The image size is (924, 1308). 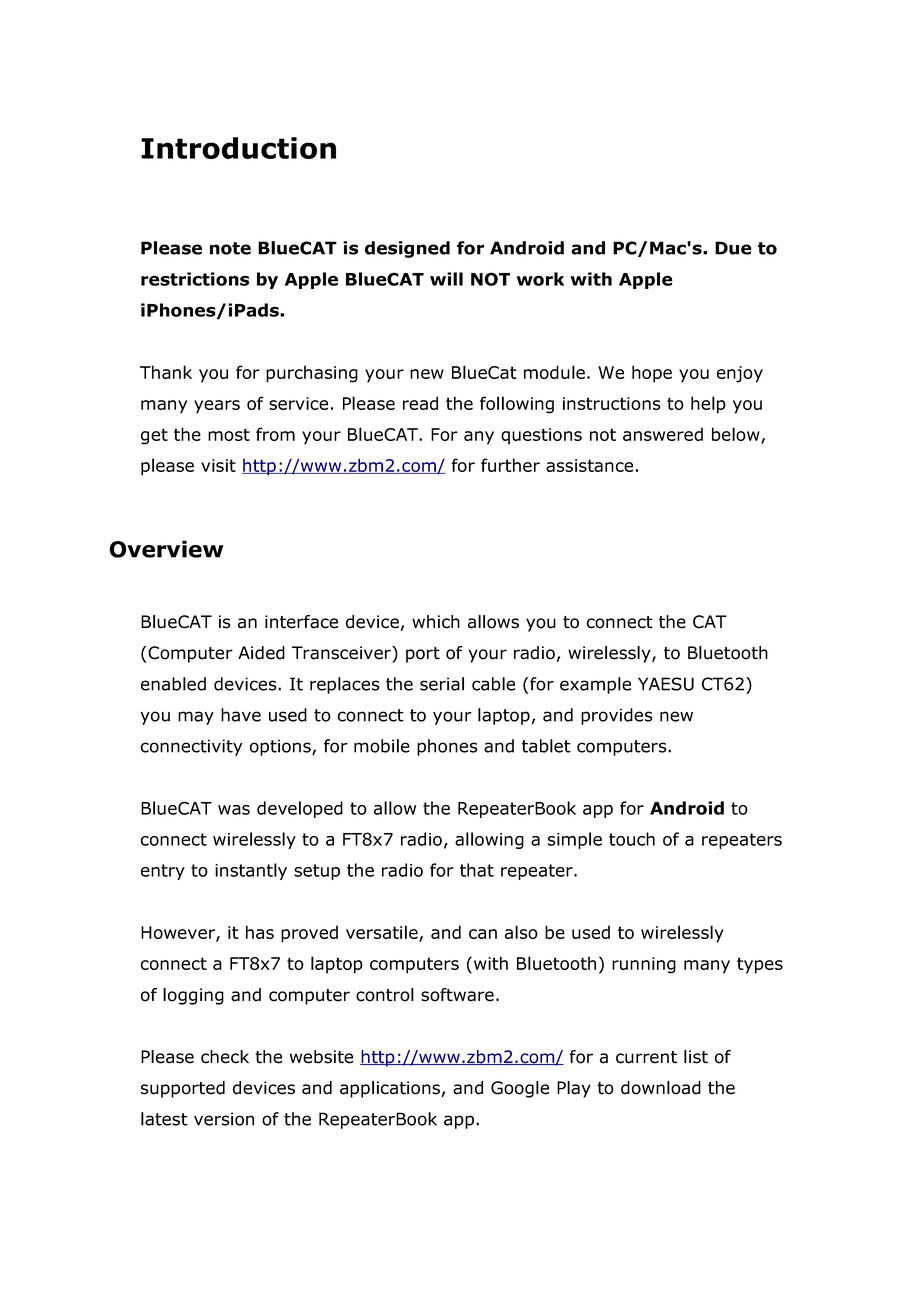 What do you see at coordinates (224, 1119) in the screenshot?
I see `version` at bounding box center [224, 1119].
